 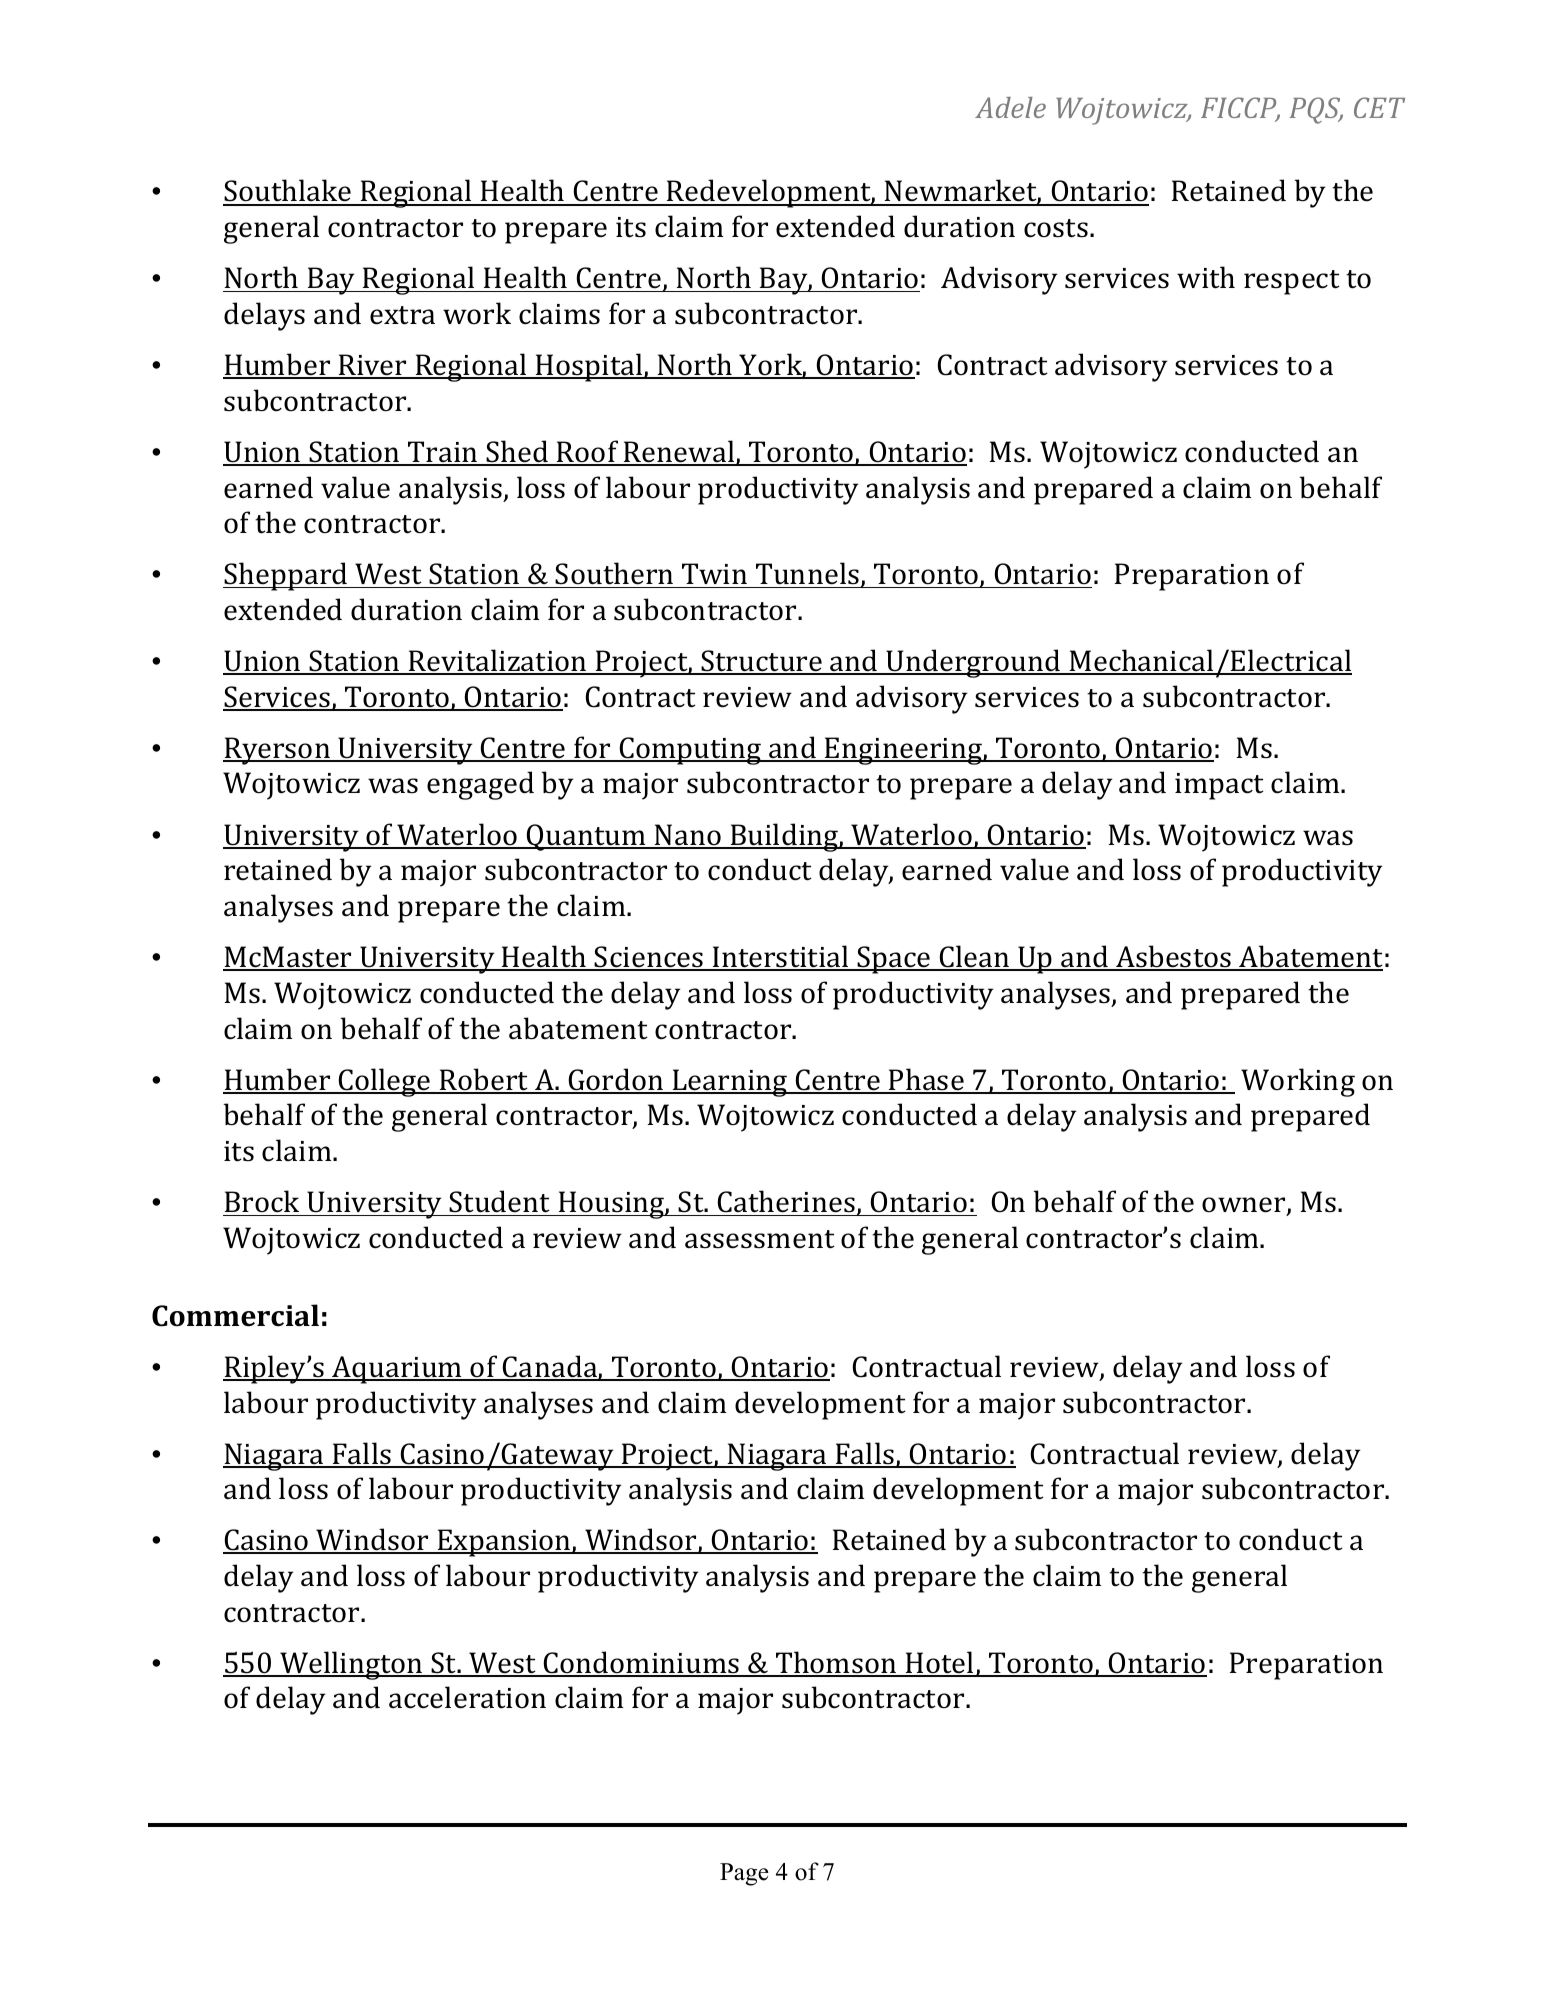 What do you see at coordinates (744, 1874) in the screenshot?
I see `Page` at bounding box center [744, 1874].
